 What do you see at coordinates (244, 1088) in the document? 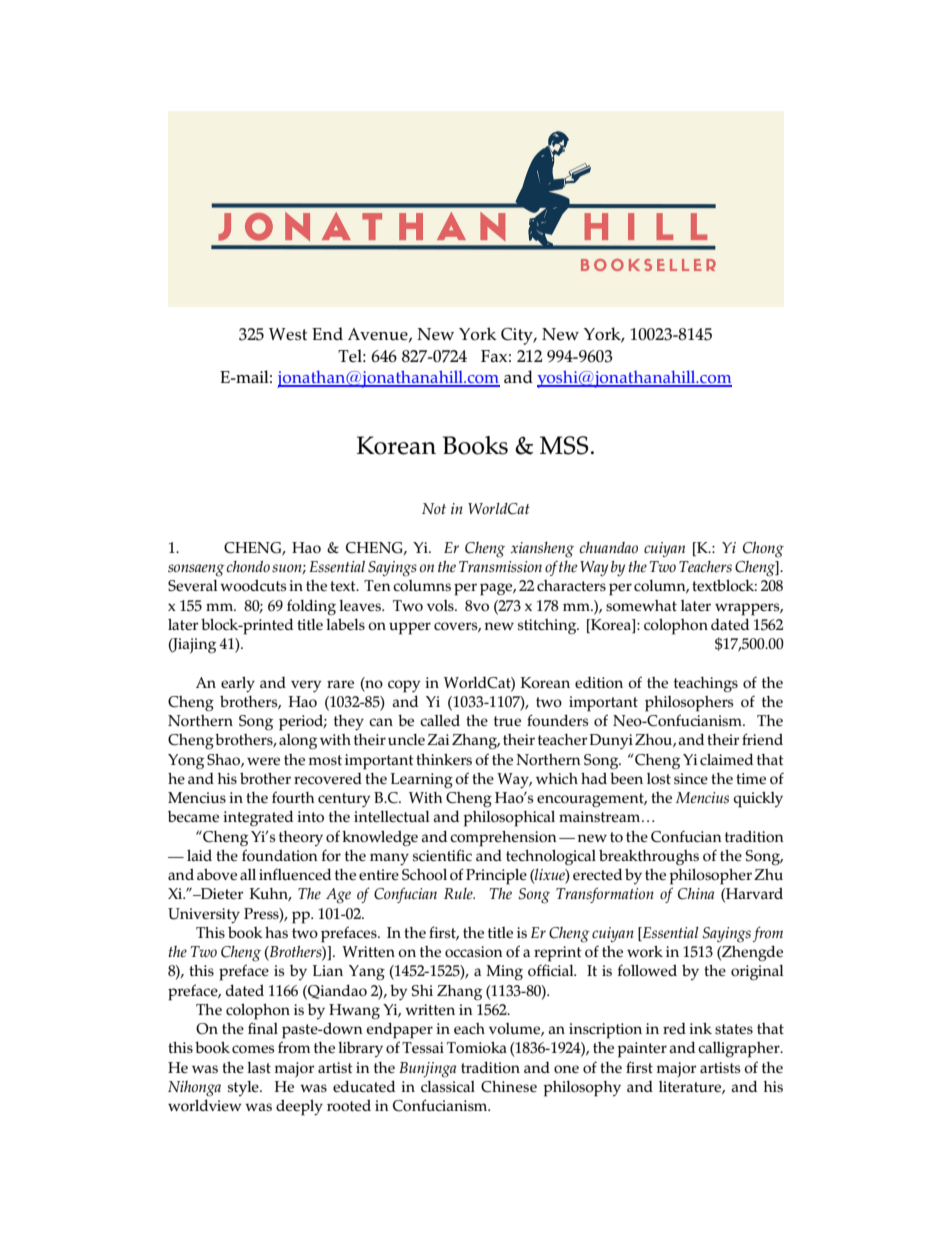
I see `style` at bounding box center [244, 1088].
